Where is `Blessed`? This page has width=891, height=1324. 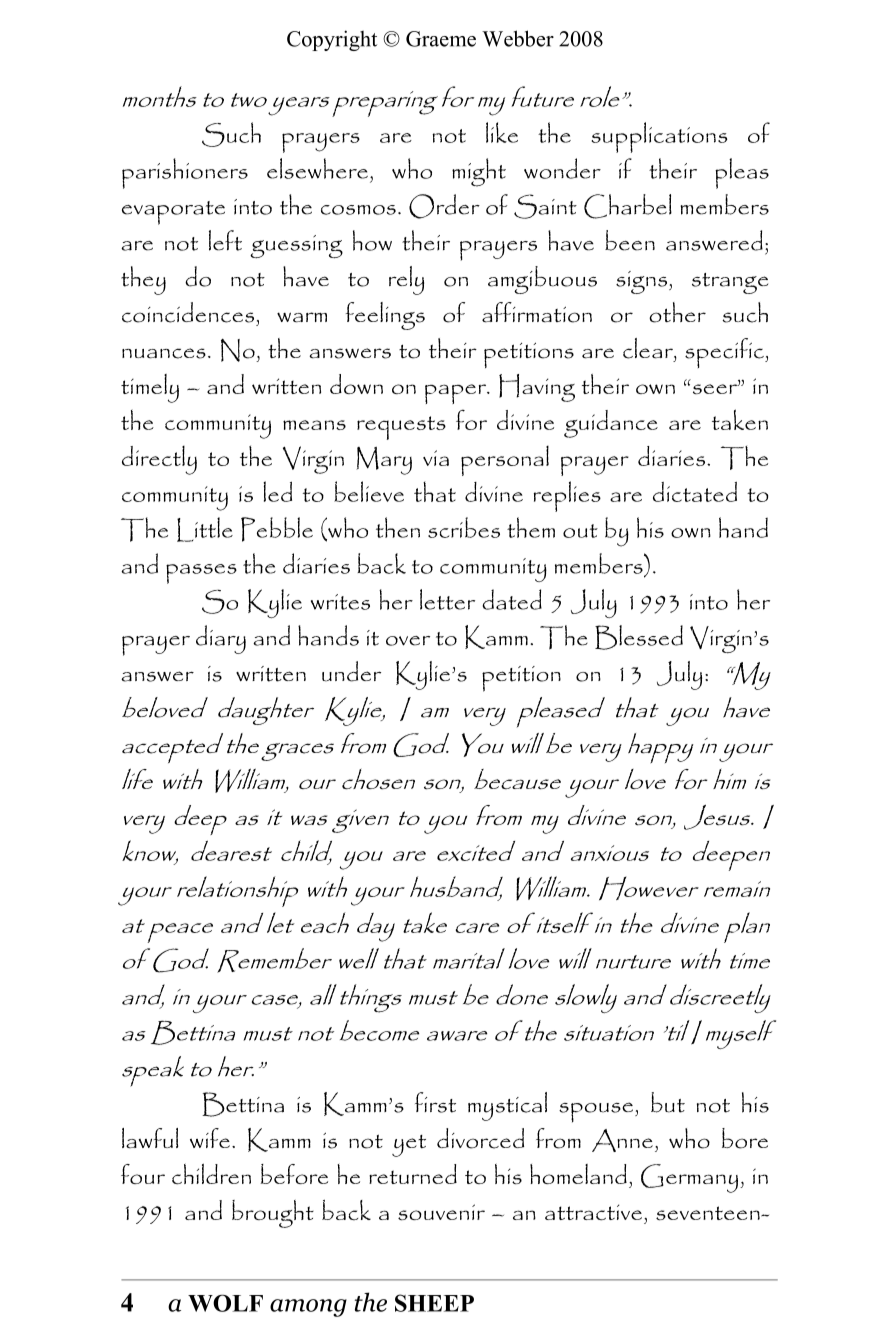
Blessed is located at coordinates (639, 637).
